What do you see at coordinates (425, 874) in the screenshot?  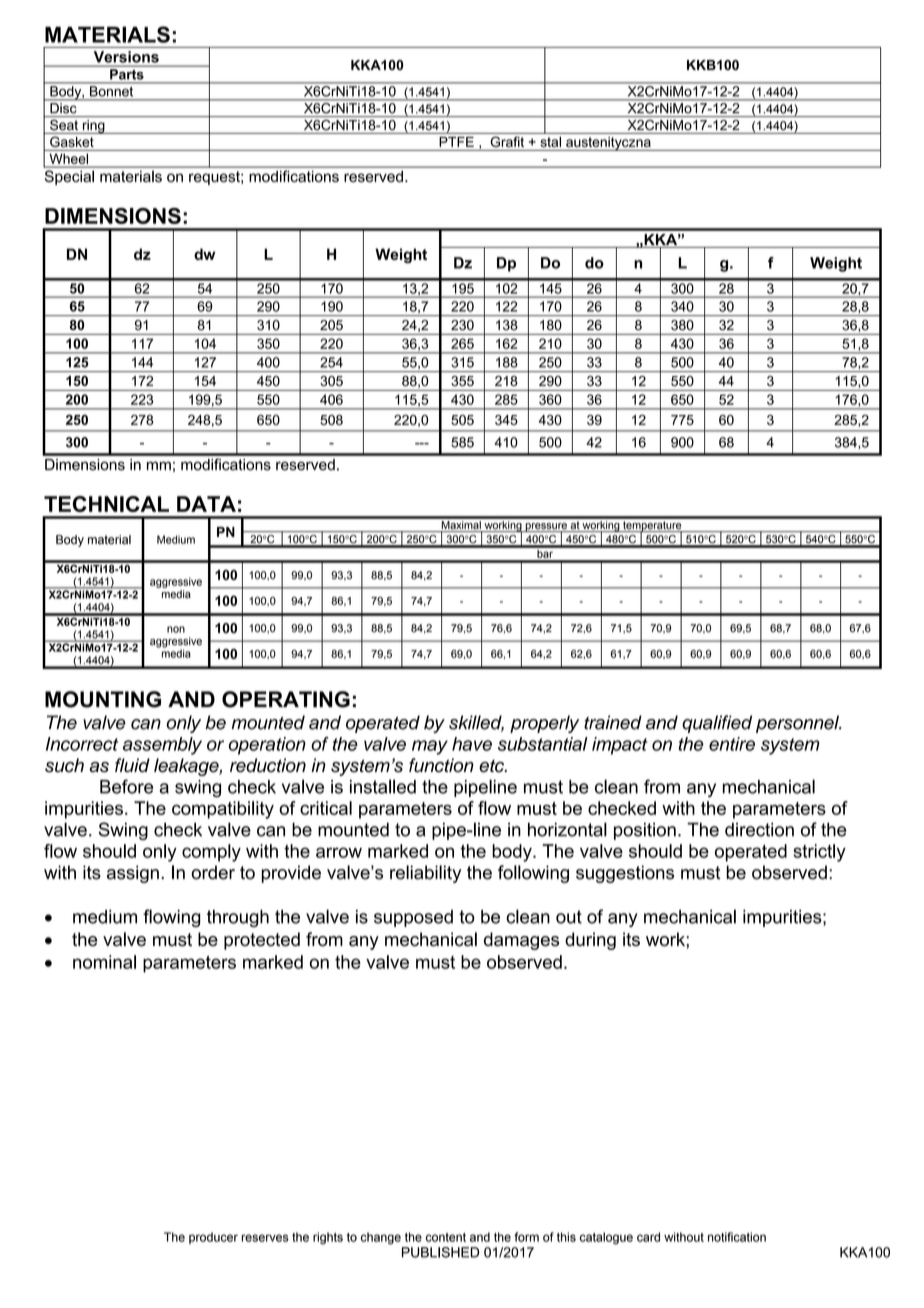 I see `reliability` at bounding box center [425, 874].
